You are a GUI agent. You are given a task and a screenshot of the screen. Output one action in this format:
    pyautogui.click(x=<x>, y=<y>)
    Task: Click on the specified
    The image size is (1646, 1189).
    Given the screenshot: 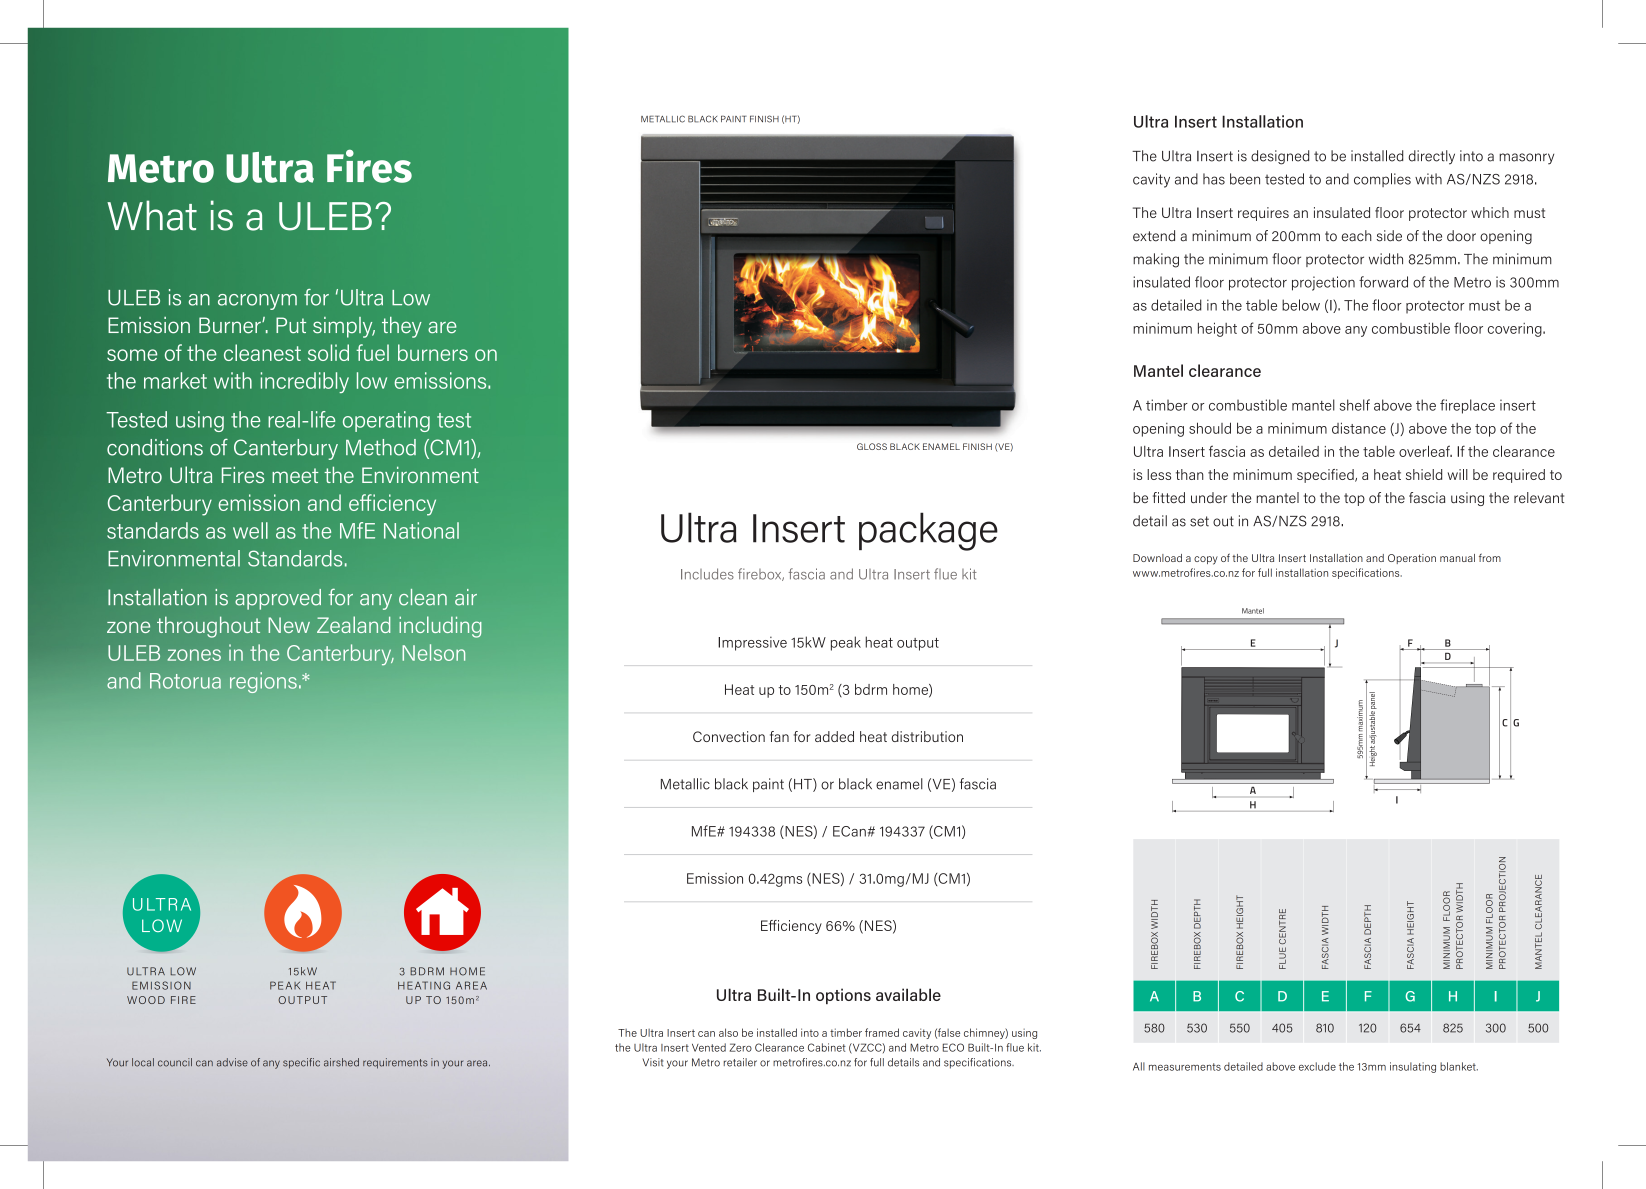 What is the action you would take?
    pyautogui.click(x=1326, y=476)
